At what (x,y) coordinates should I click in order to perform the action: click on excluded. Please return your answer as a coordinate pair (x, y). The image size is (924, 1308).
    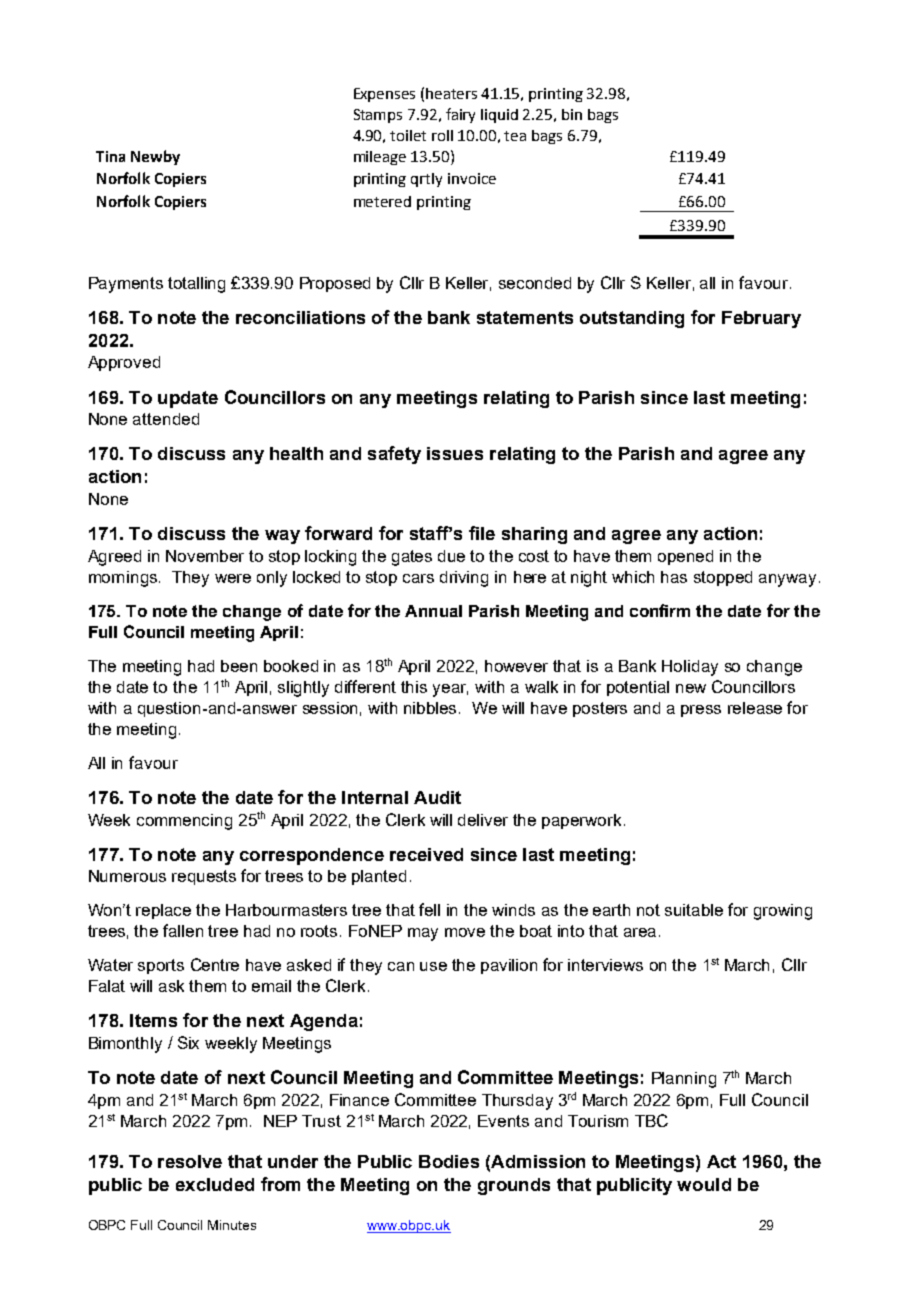
    Looking at the image, I should click on (215, 1184).
